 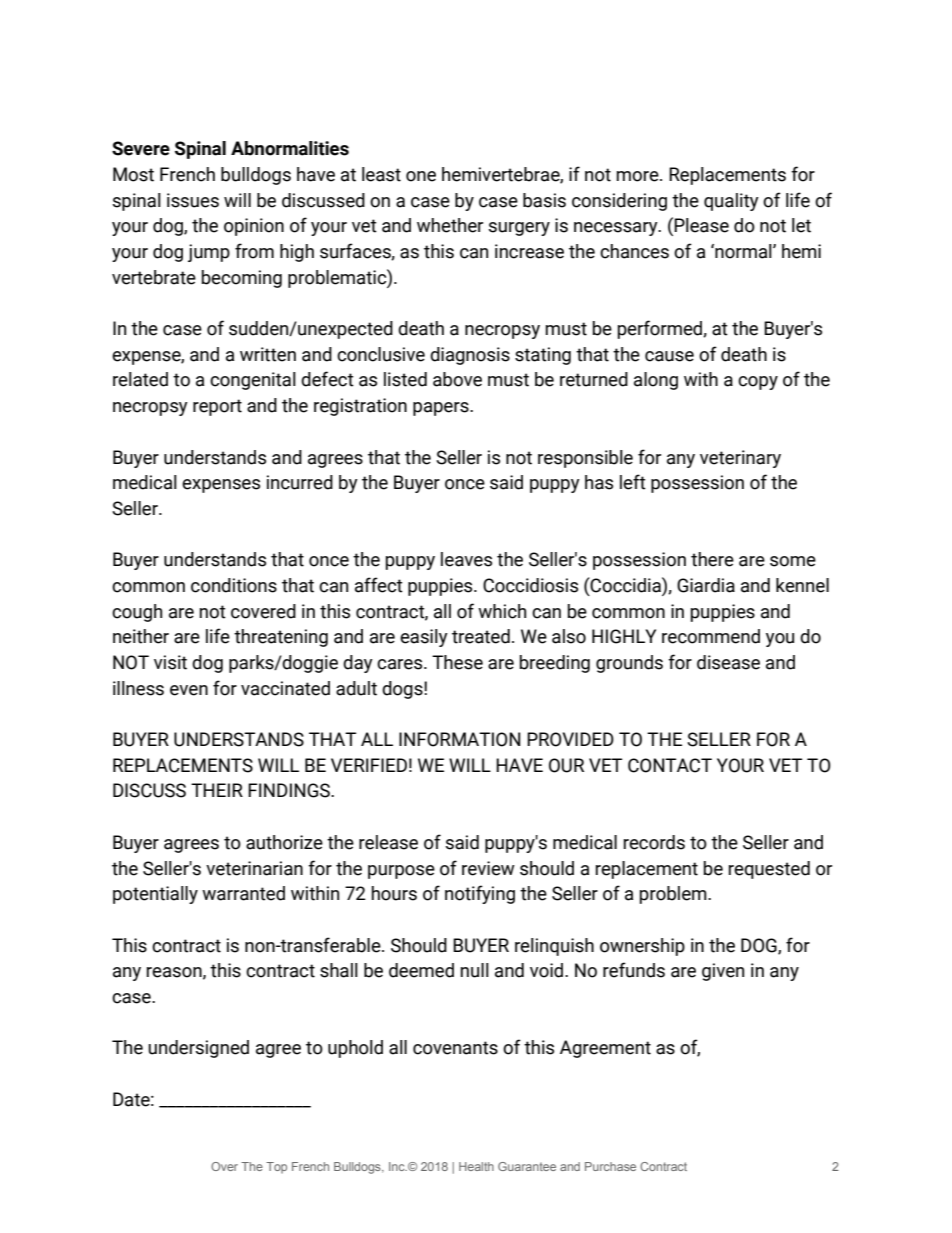 I want to click on requested, so click(x=769, y=870).
